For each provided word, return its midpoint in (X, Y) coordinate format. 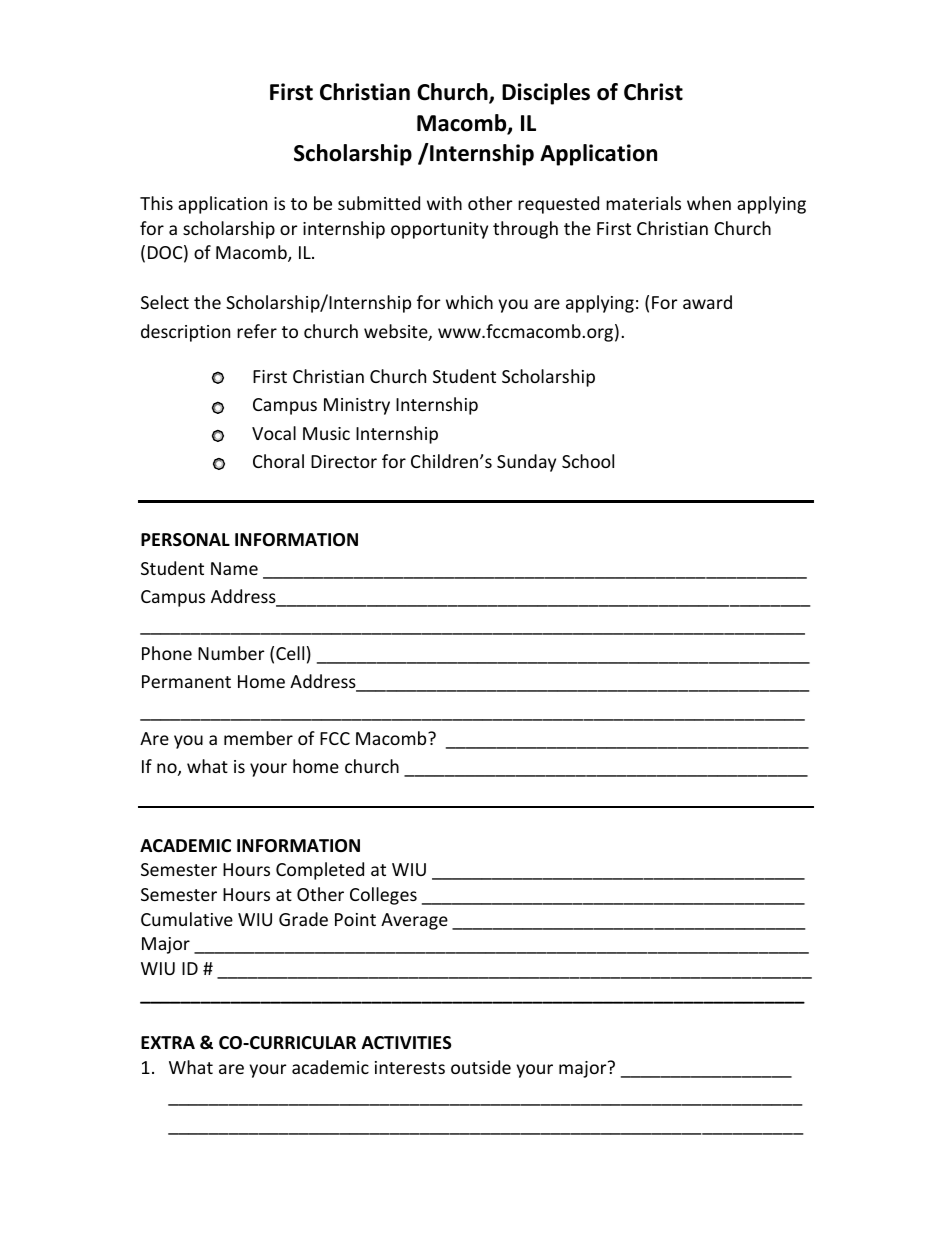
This (156, 203)
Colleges (383, 896)
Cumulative (187, 919)
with (444, 203)
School (588, 461)
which (469, 302)
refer (257, 331)
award (707, 302)
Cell (290, 653)
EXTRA (168, 1042)
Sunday (526, 463)
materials (643, 203)
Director (344, 461)
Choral (278, 461)
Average (414, 921)
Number (231, 653)
